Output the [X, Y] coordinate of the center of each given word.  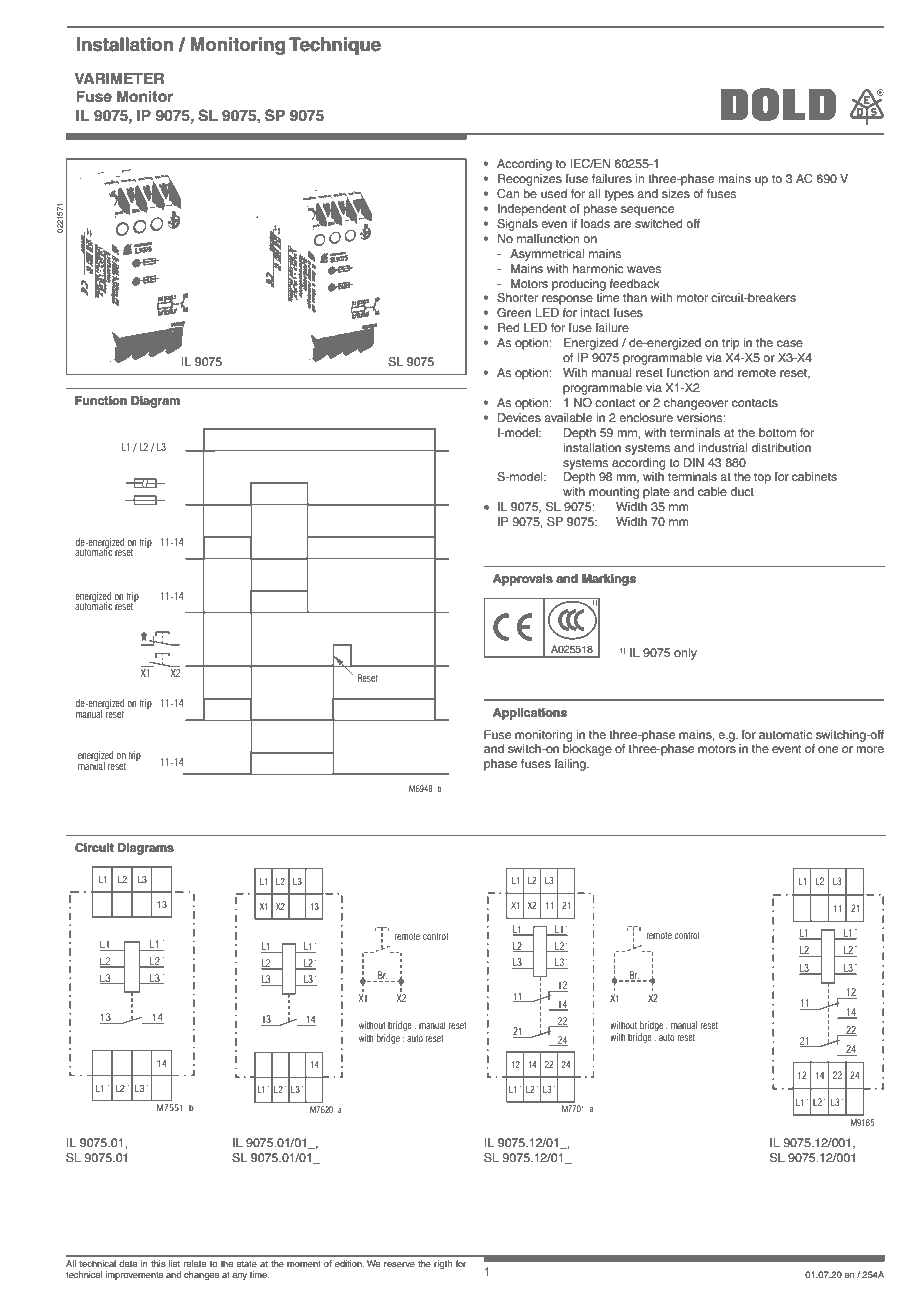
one [828, 749]
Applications [530, 714]
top [762, 478]
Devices [519, 417]
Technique [335, 46]
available [568, 417]
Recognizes [530, 180]
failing [571, 765]
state [247, 1264]
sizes [676, 193]
